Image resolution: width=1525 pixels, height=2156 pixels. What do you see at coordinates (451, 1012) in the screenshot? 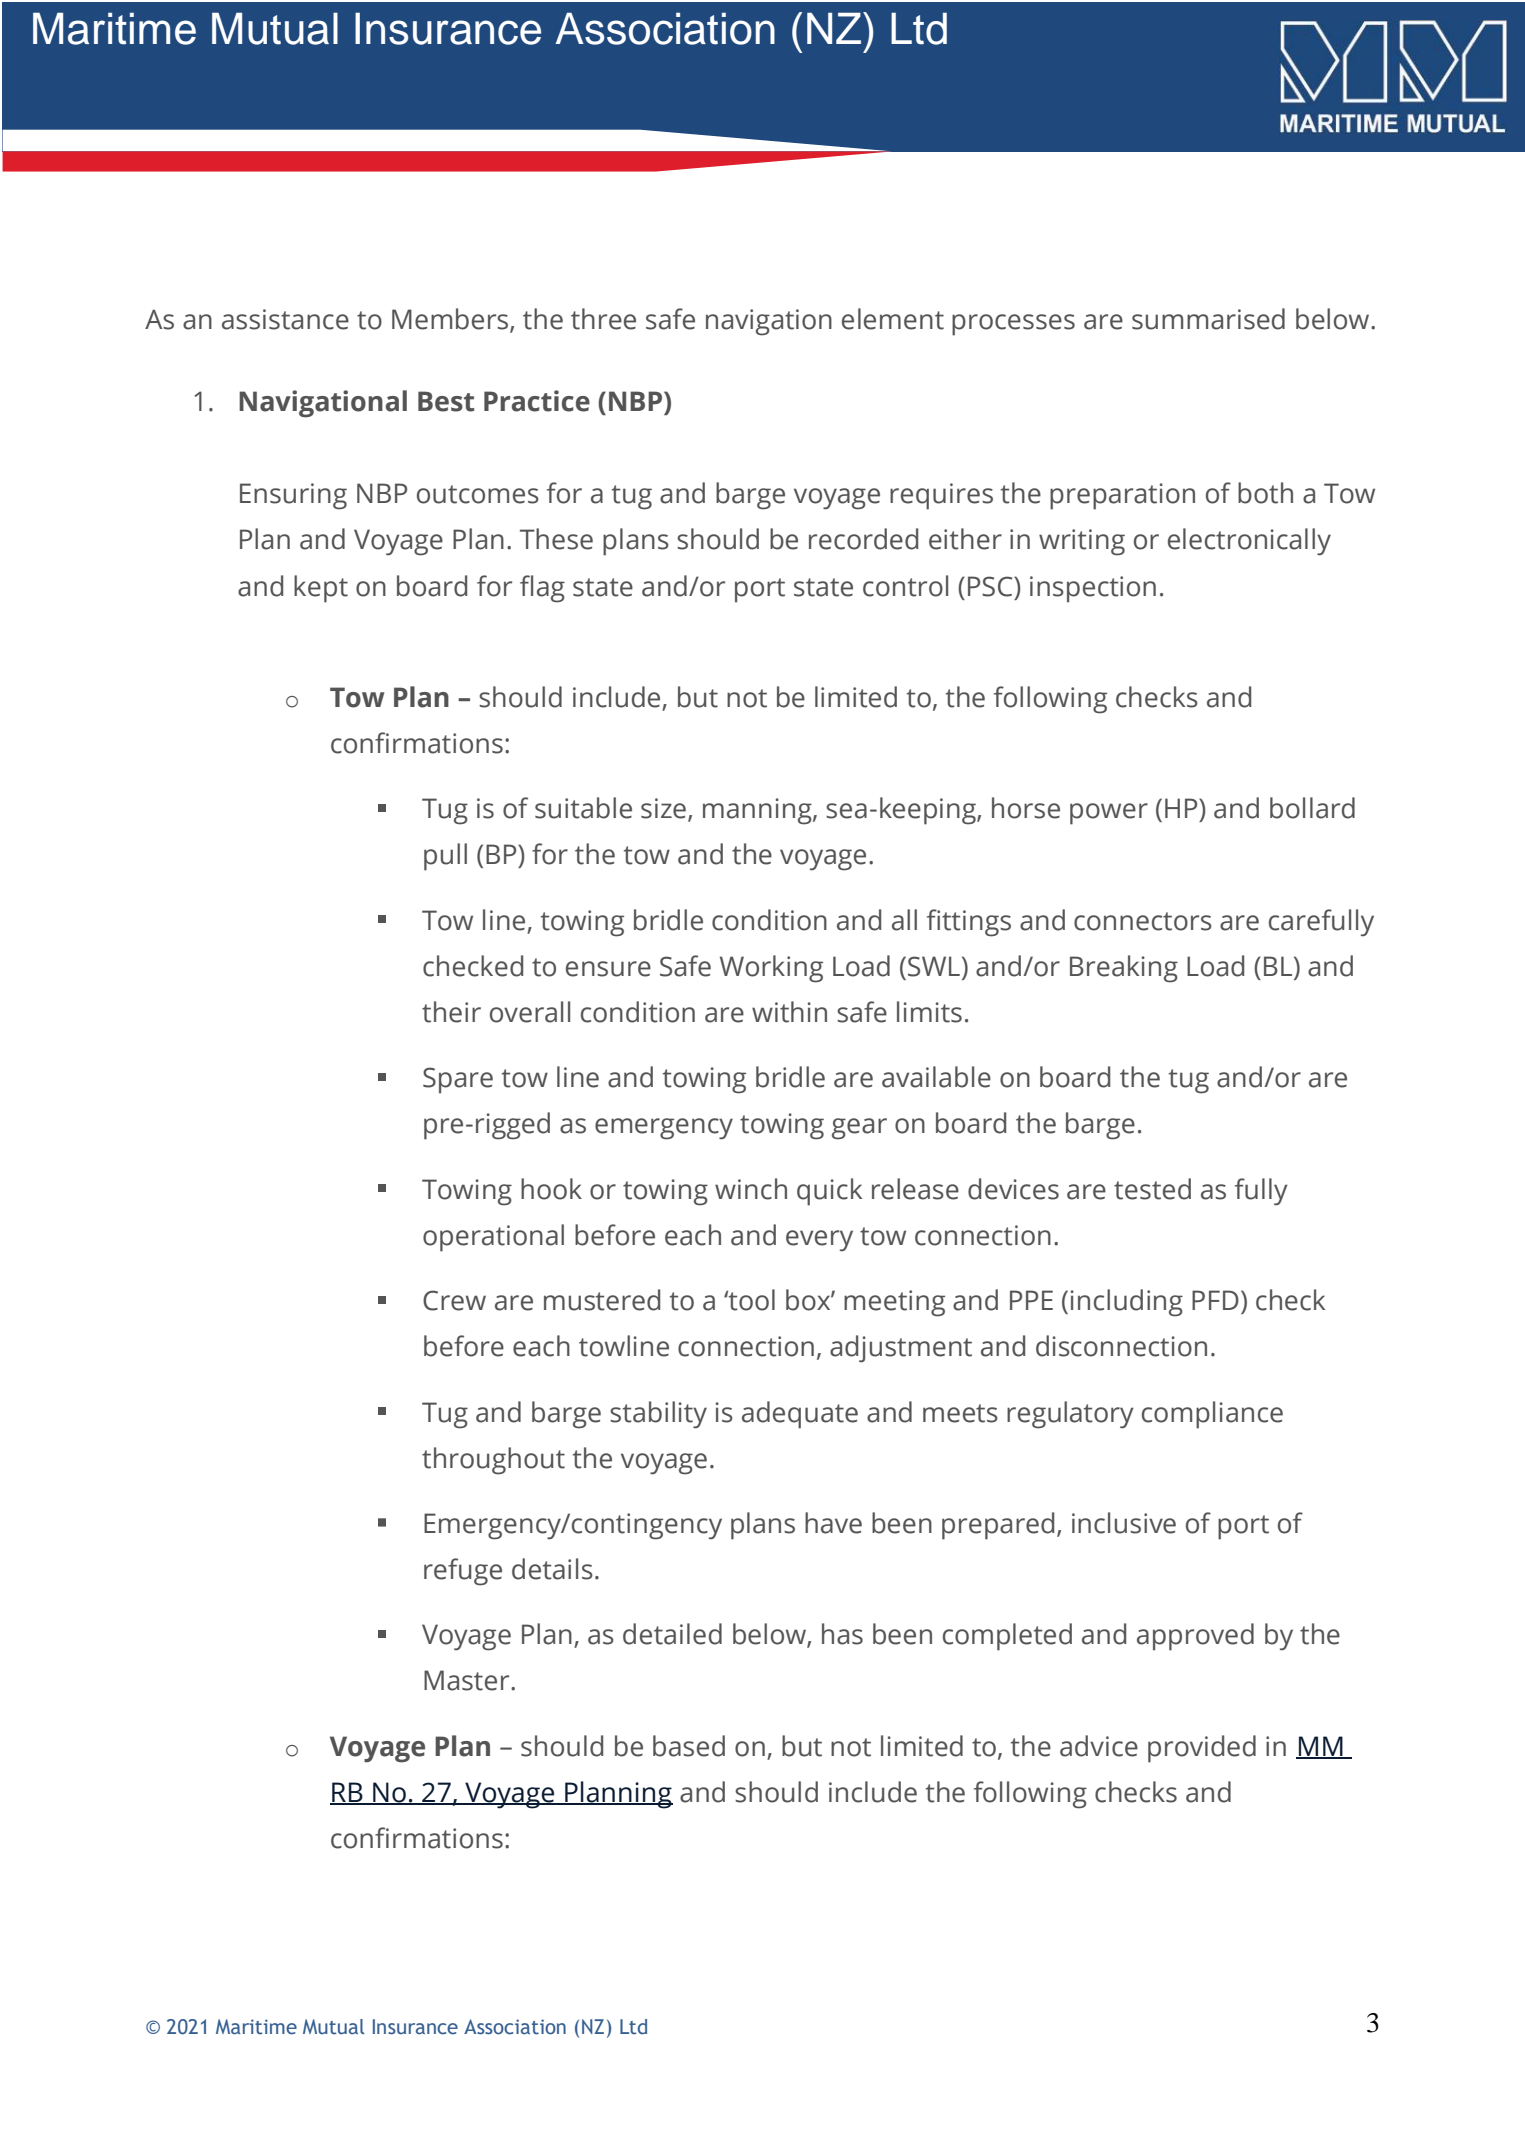
I see `their` at bounding box center [451, 1012].
